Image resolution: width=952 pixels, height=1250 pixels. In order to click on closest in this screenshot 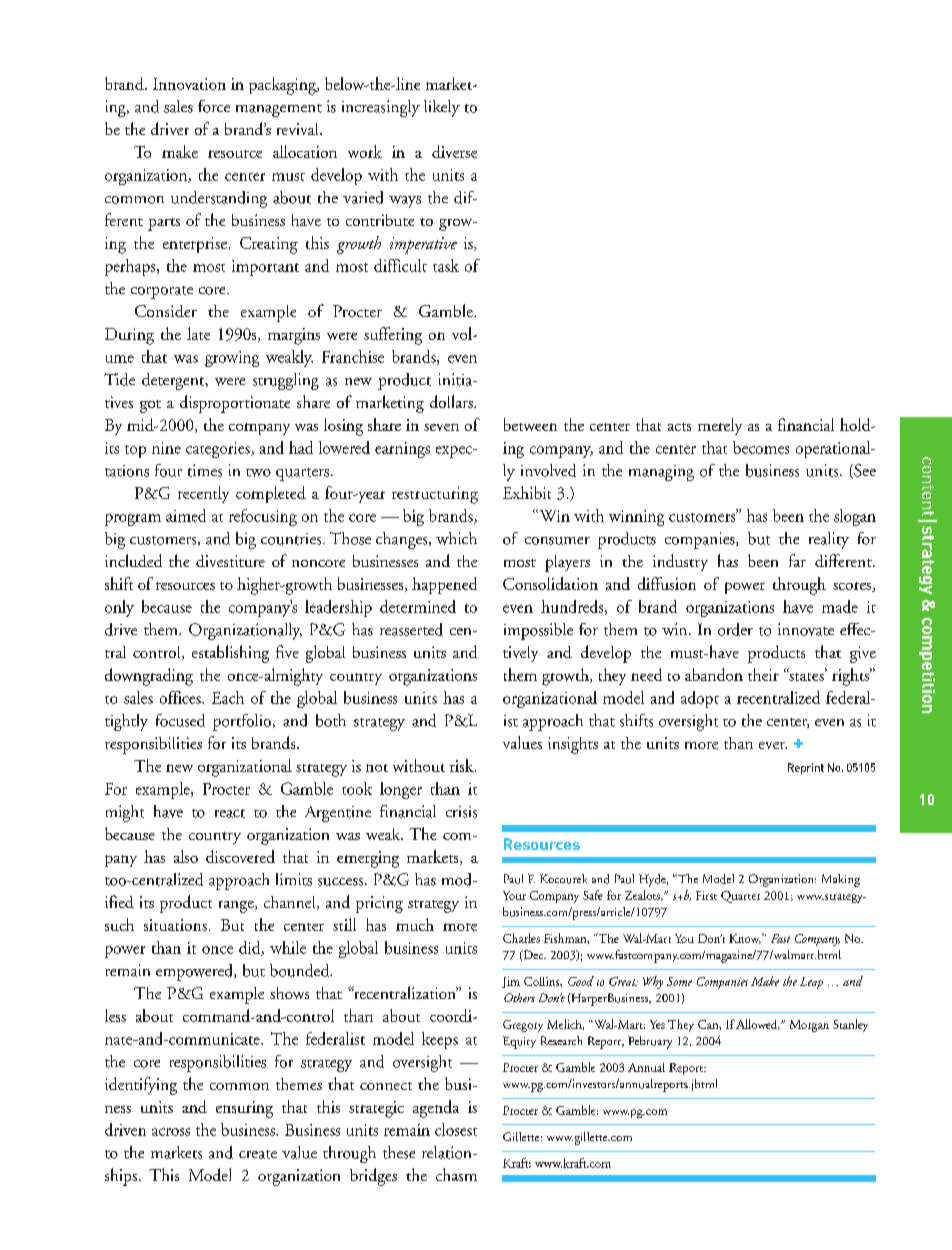, I will do `click(456, 1129)`.
